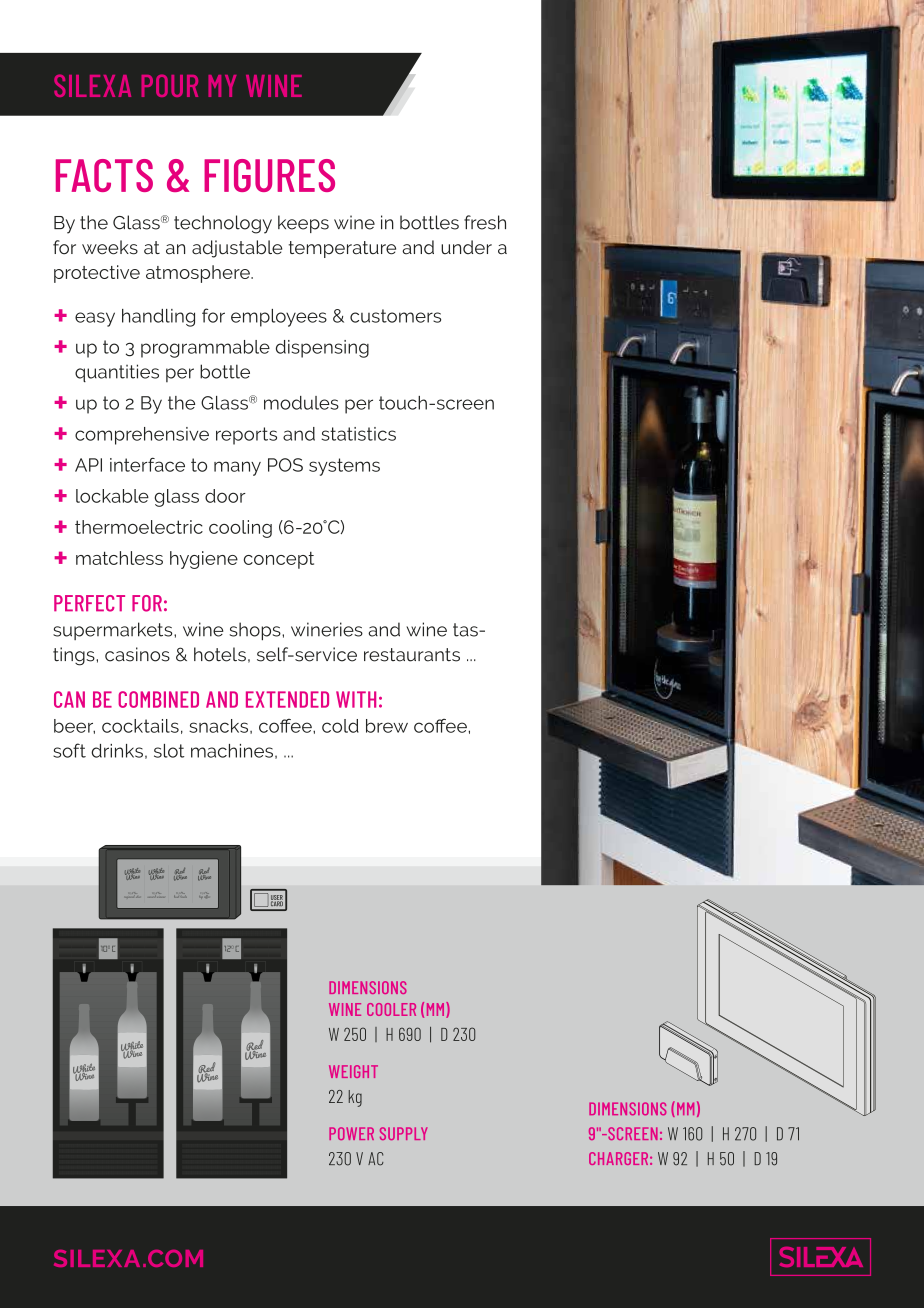  Describe the element at coordinates (351, 1133) in the page. I see `POWER` at that location.
